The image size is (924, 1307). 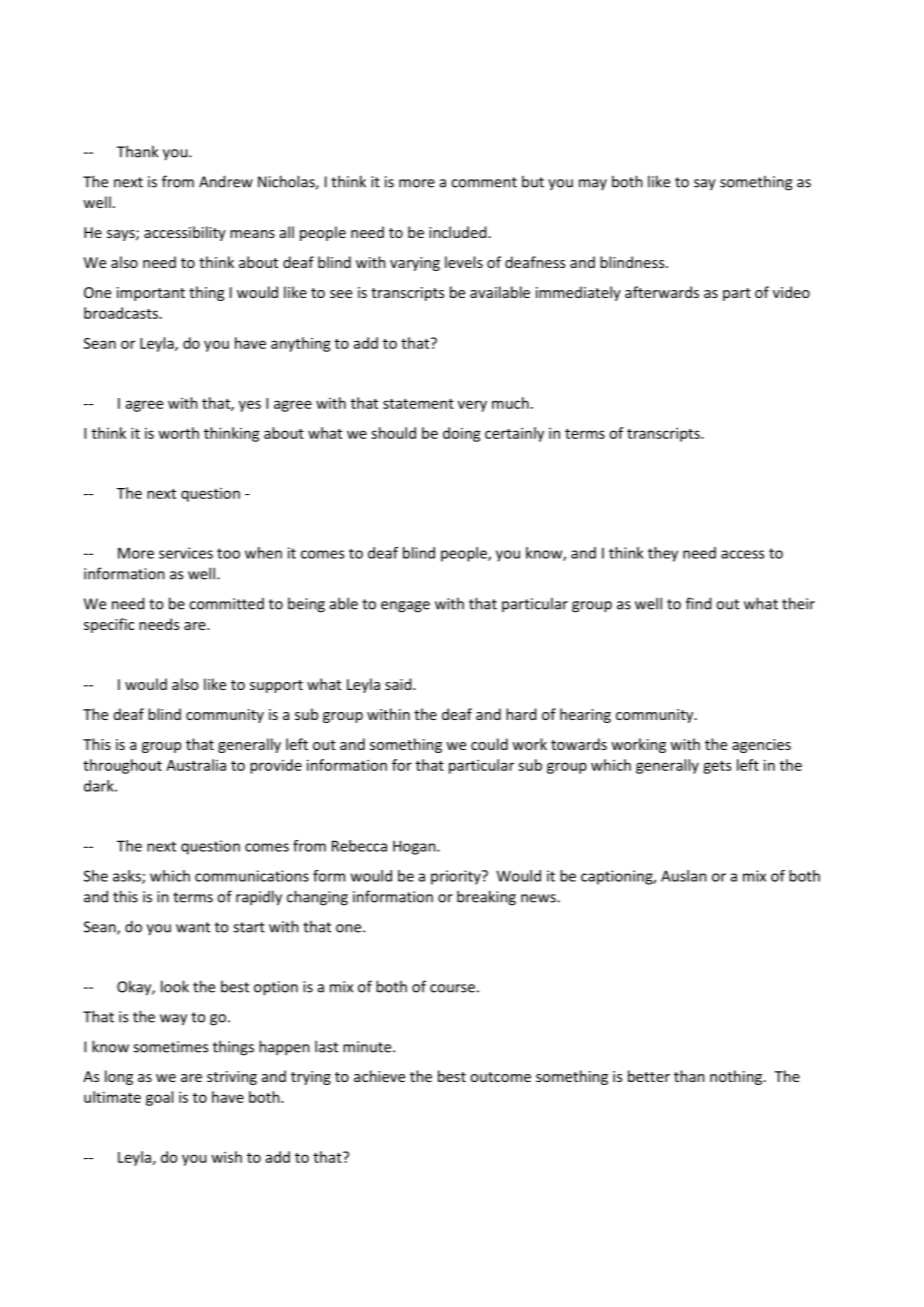 I want to click on said, so click(x=399, y=684).
